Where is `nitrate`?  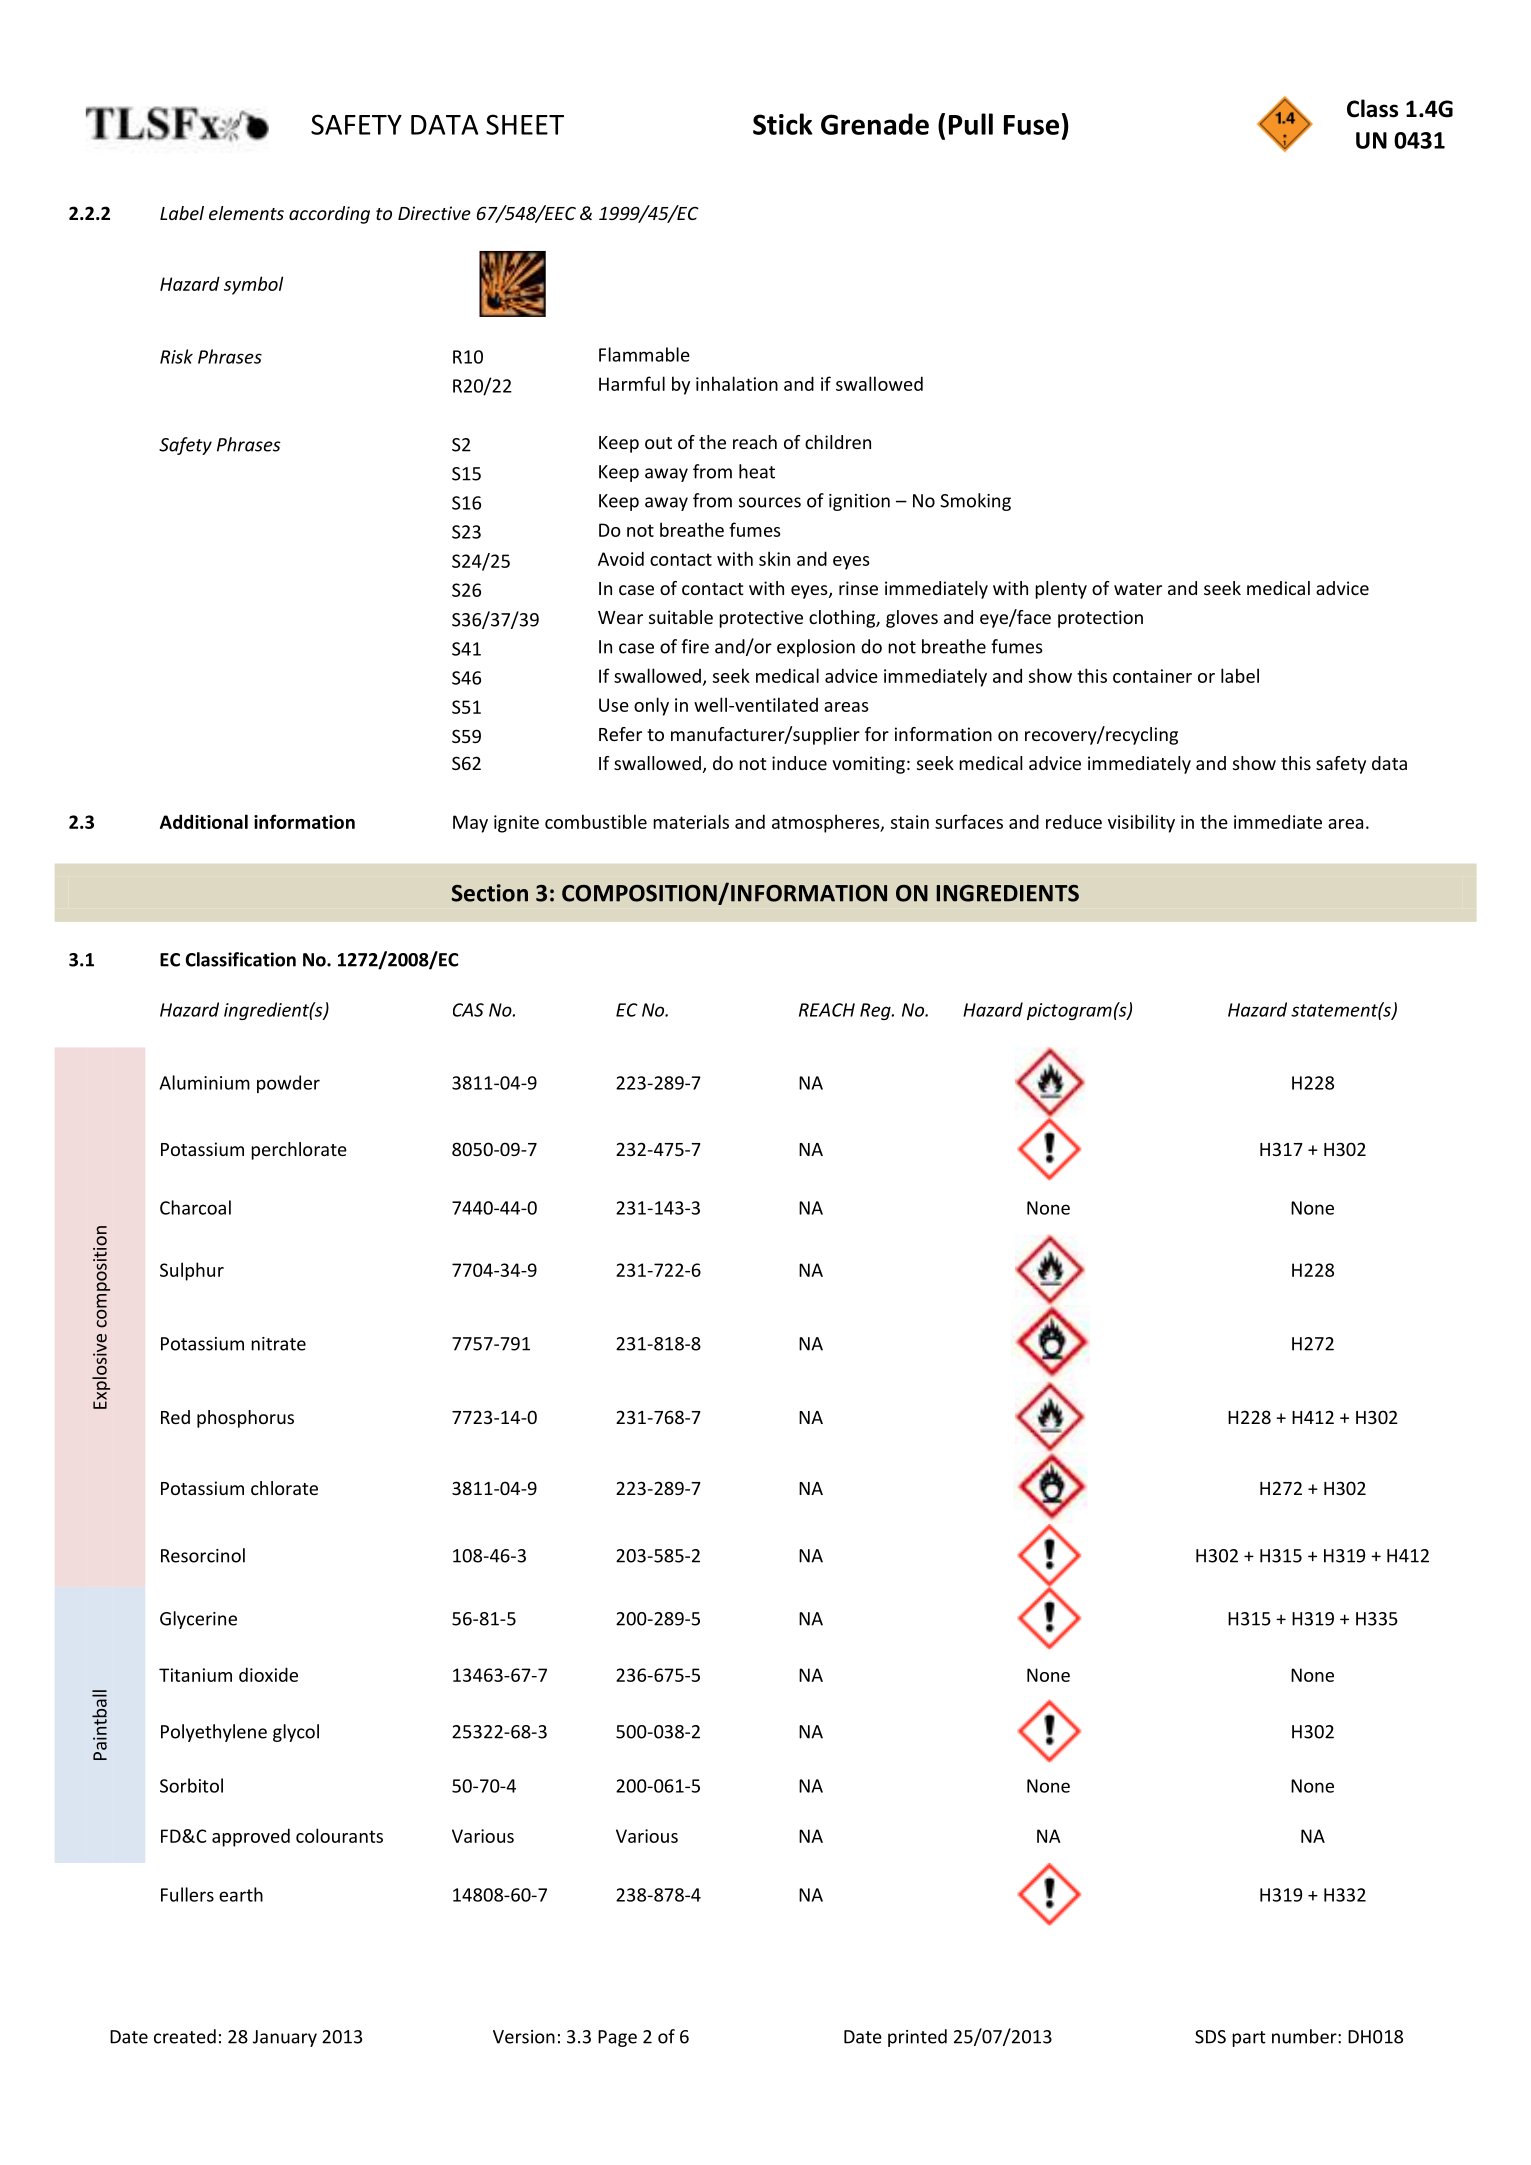
nitrate is located at coordinates (278, 1344).
